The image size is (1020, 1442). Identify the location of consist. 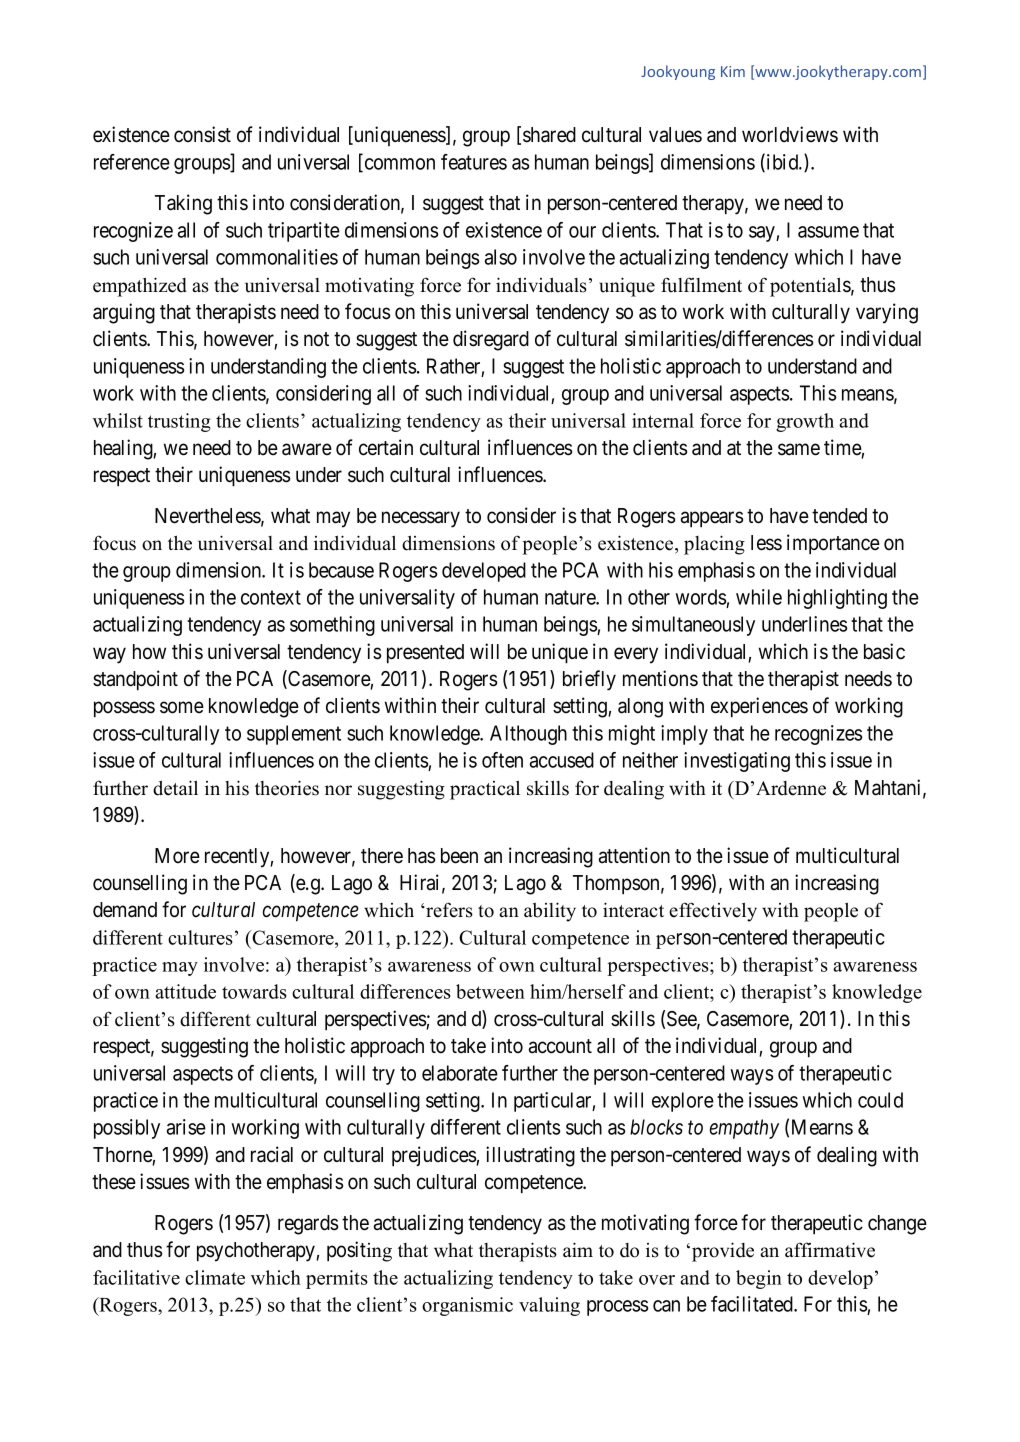
(202, 134).
